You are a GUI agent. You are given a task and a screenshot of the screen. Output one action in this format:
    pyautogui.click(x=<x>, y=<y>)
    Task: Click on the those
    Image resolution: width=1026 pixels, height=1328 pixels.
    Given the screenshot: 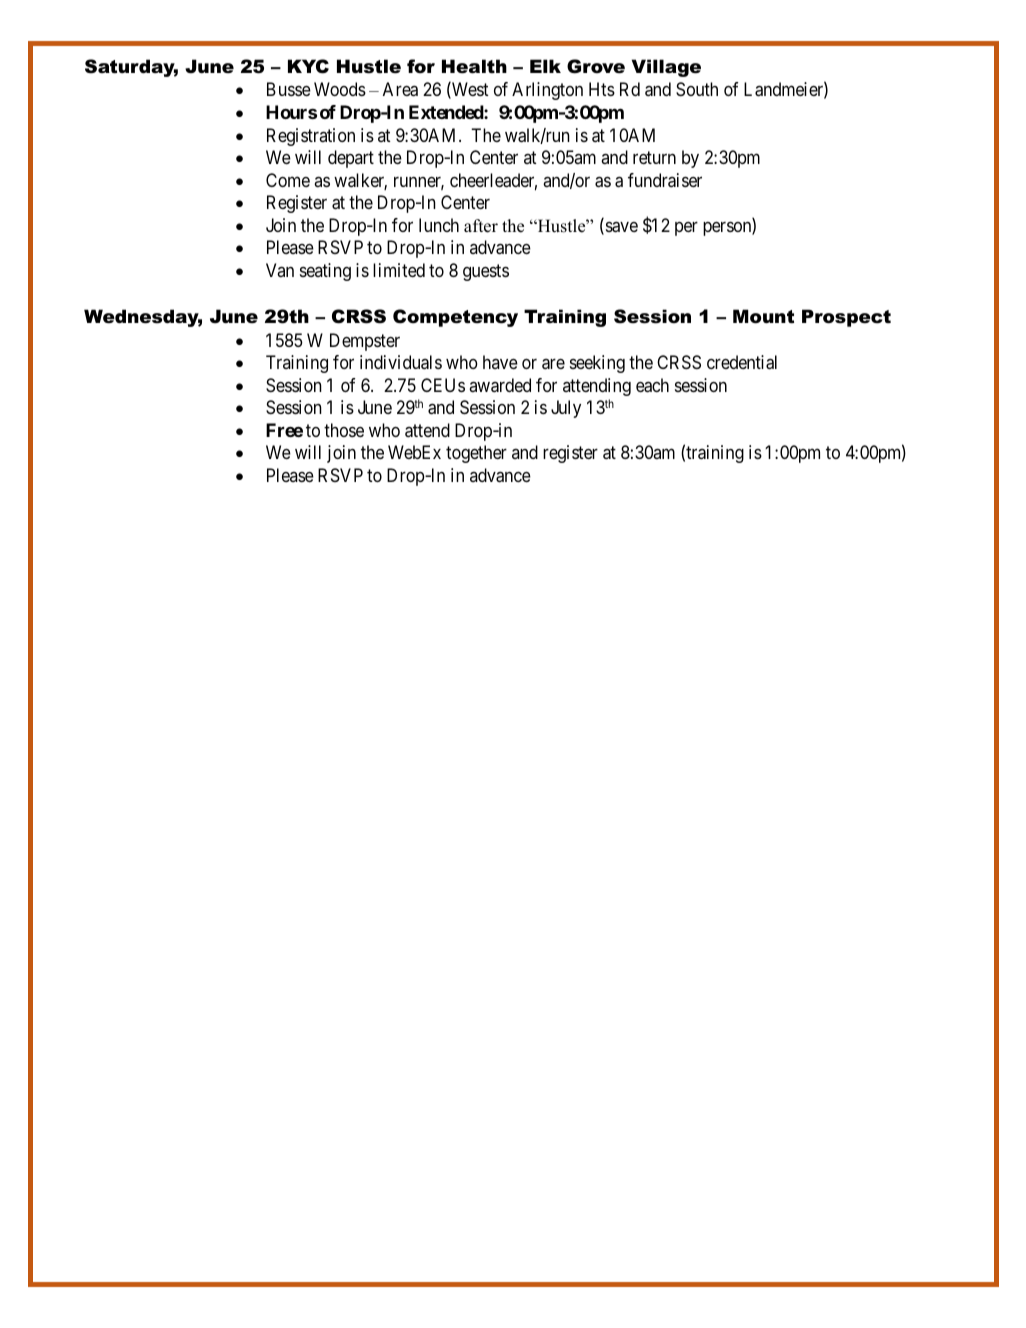 What is the action you would take?
    pyautogui.click(x=344, y=430)
